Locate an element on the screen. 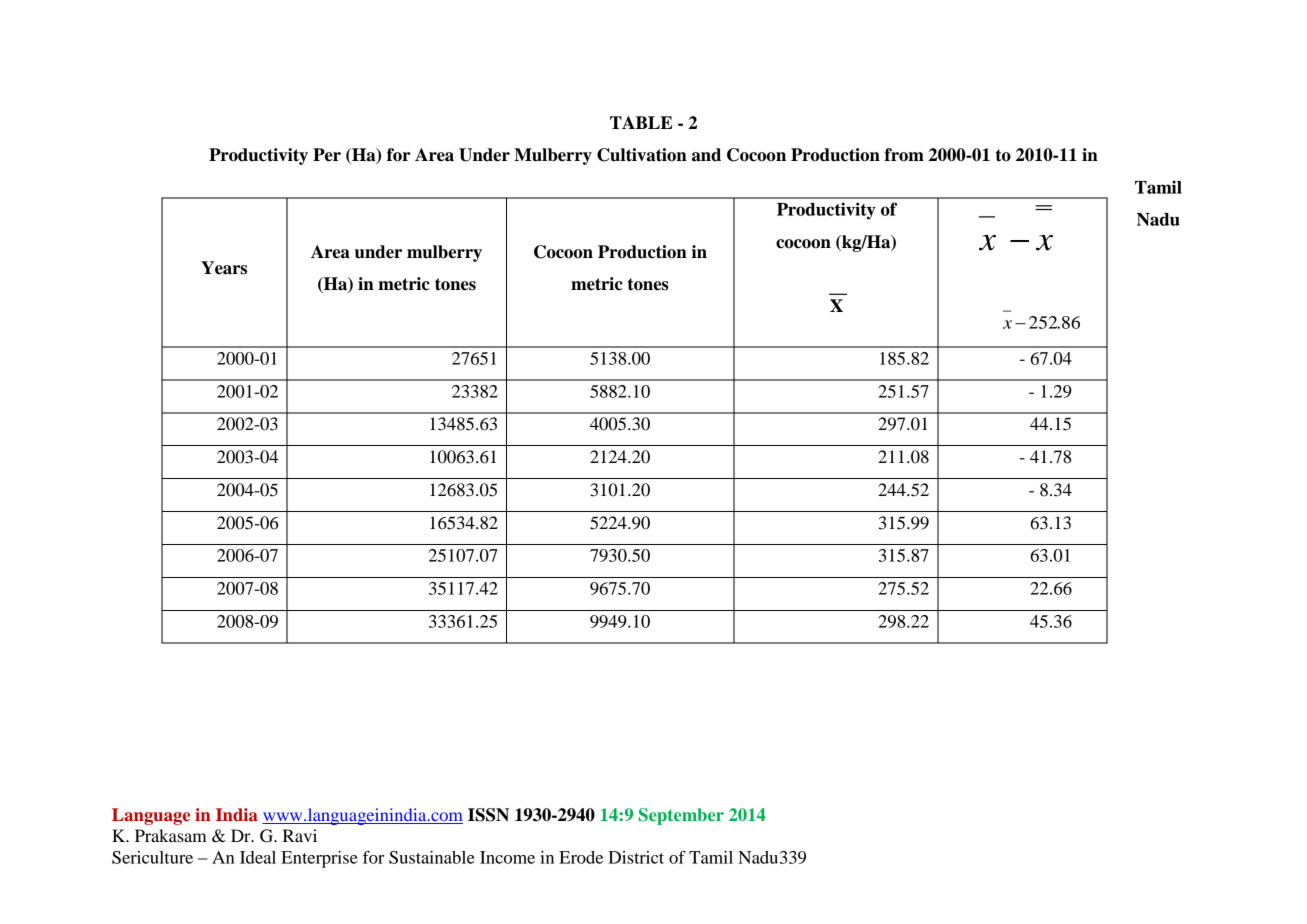  Erode is located at coordinates (581, 857).
